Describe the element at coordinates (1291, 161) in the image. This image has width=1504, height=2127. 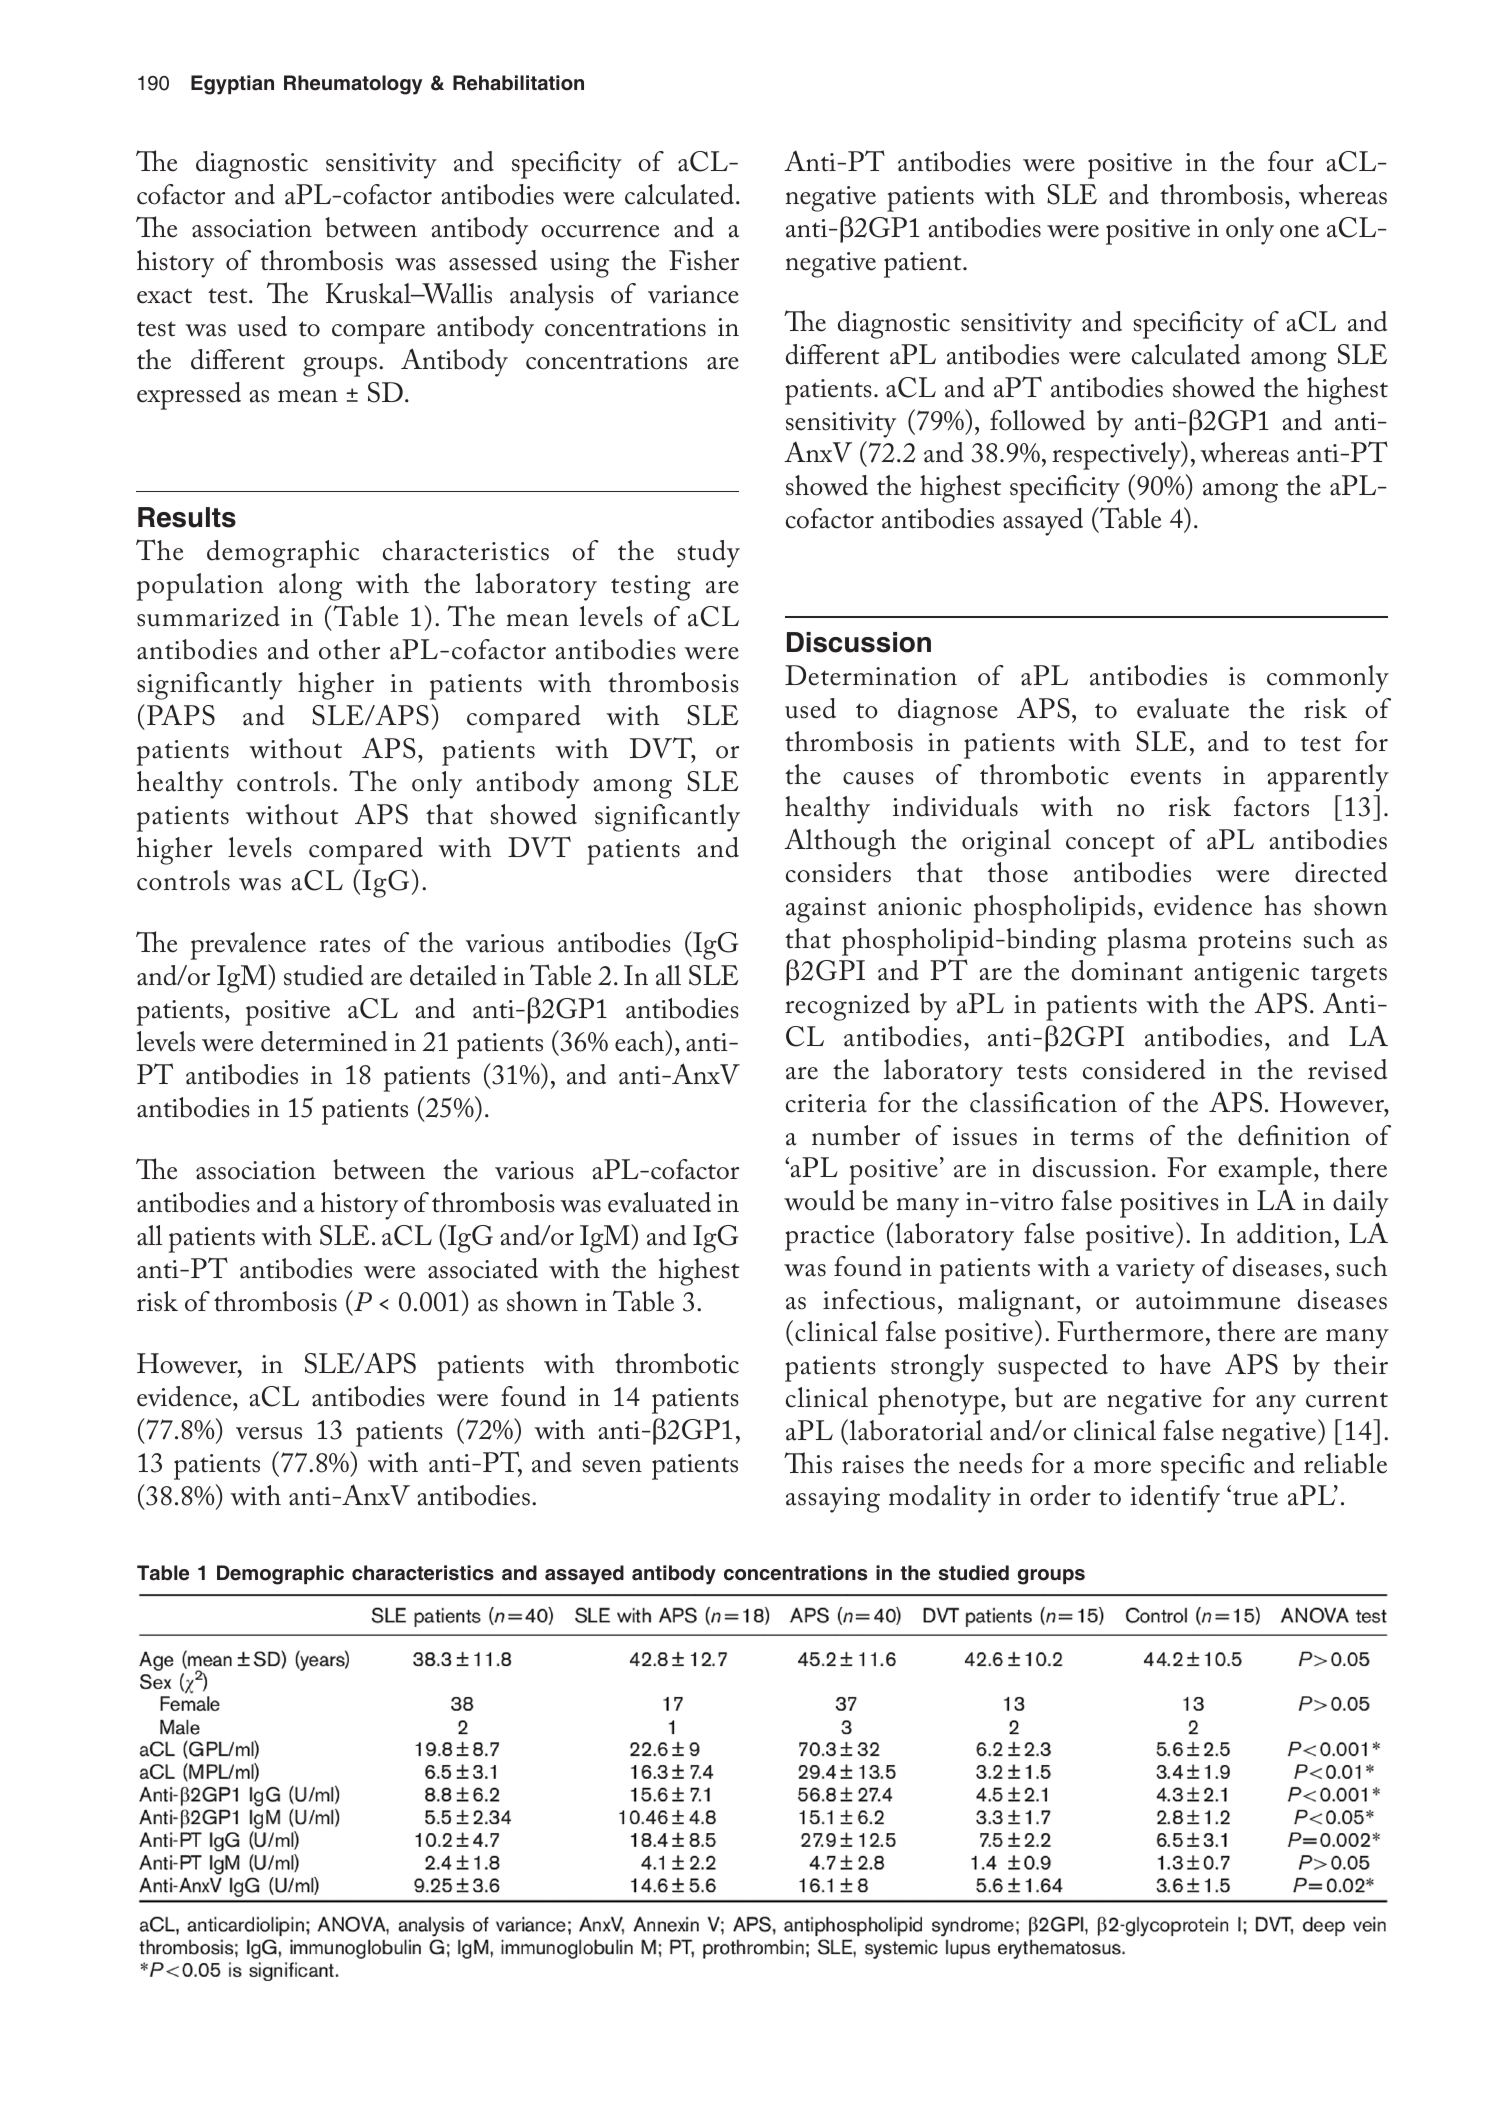
I see `four` at that location.
